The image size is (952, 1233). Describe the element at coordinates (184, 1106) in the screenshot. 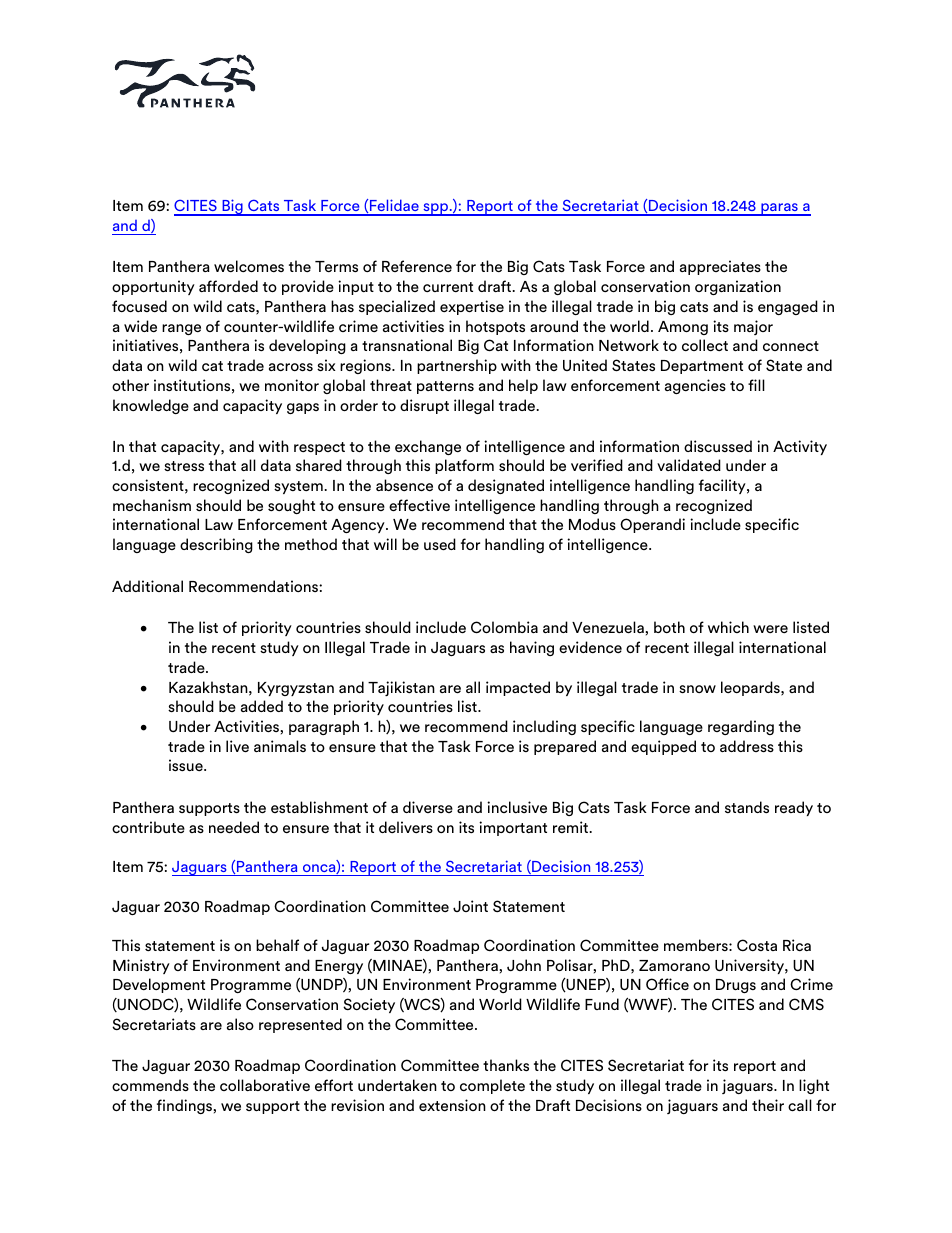

I see `findings` at that location.
